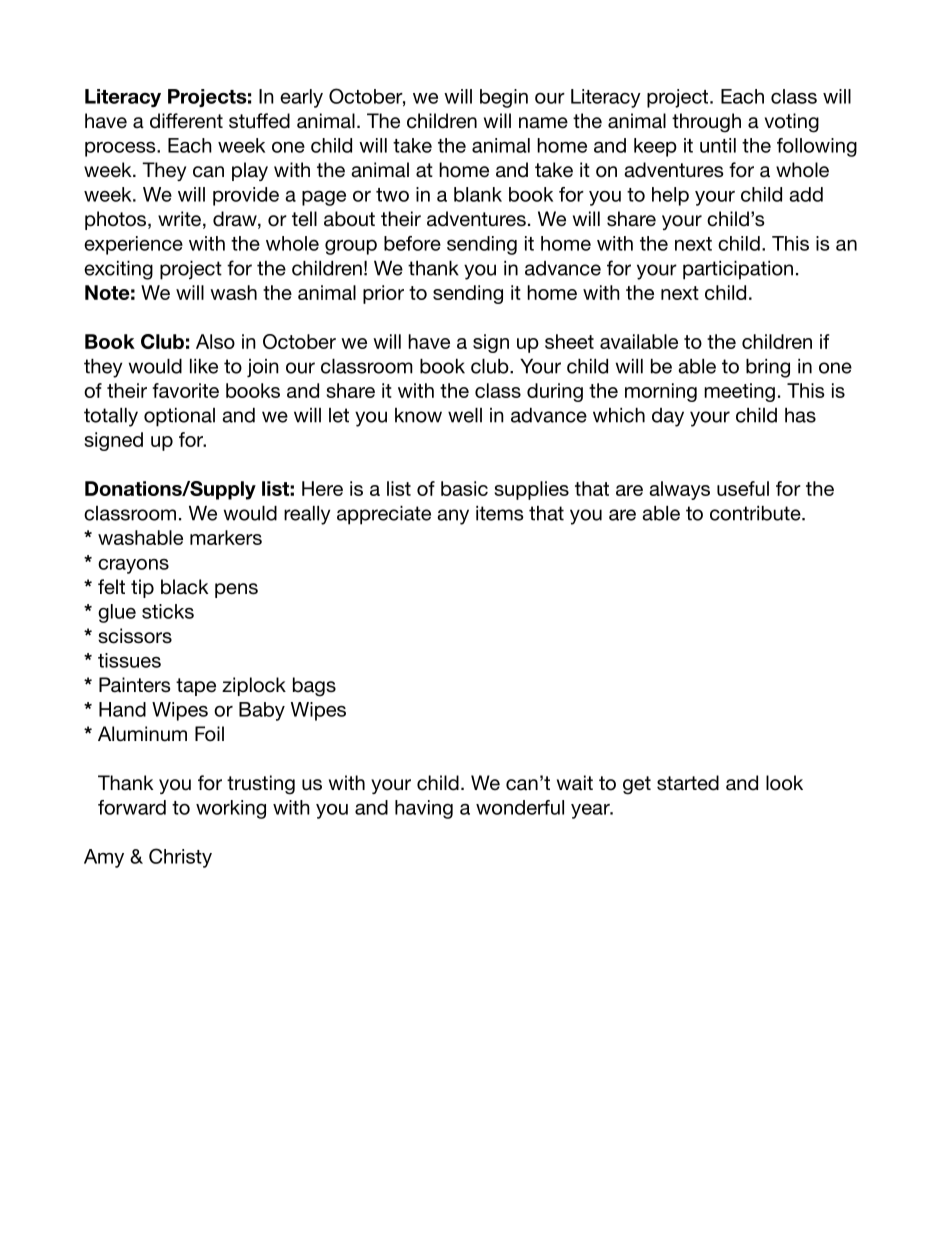 The height and width of the page is (1233, 952). I want to click on through, so click(706, 123).
